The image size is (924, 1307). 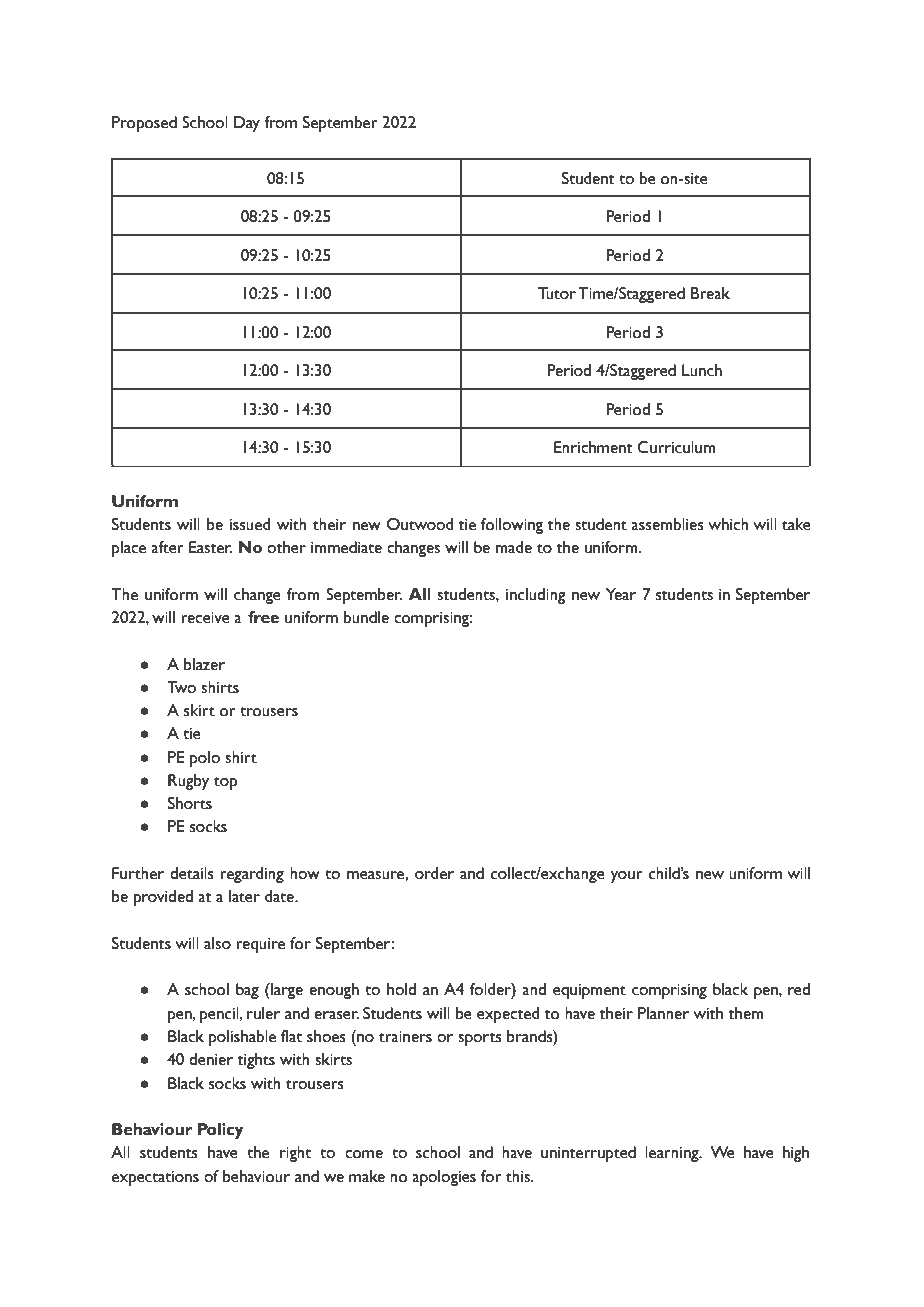 I want to click on learning, so click(x=673, y=1154).
